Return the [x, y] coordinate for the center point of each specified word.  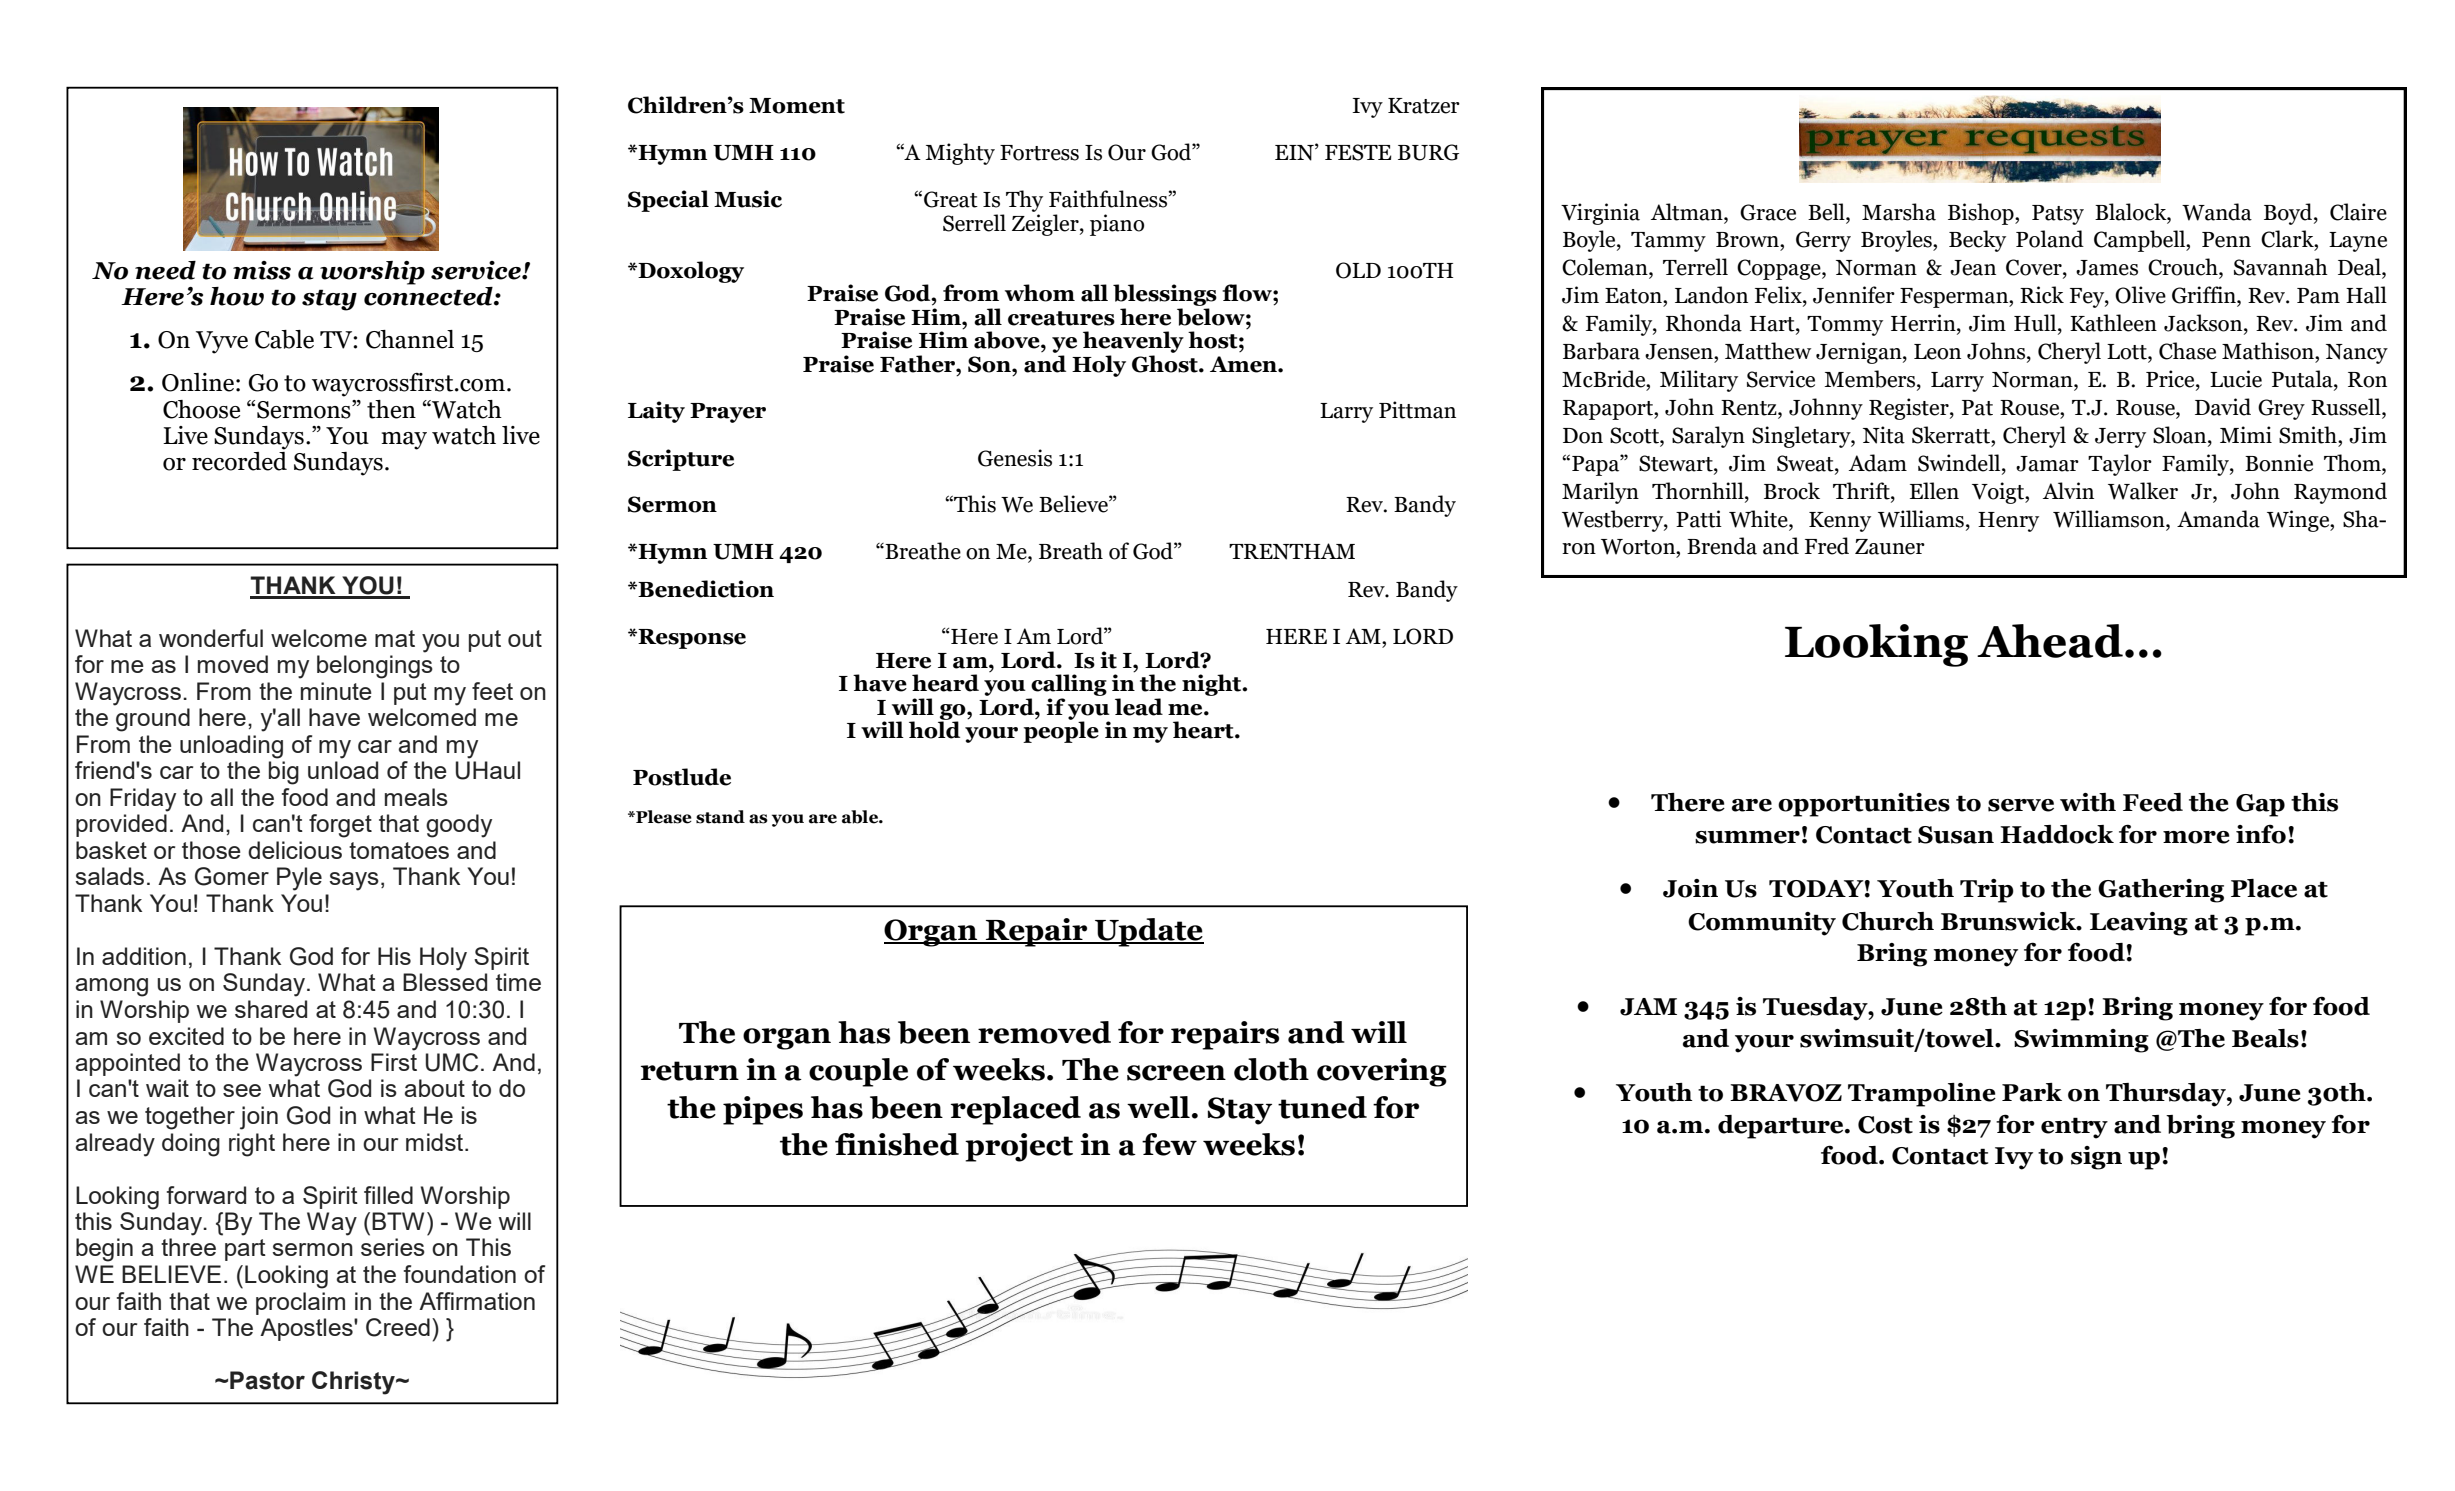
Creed [398, 1327]
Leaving [2139, 924]
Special [668, 201]
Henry [2008, 522]
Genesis [1015, 458]
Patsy [2058, 215]
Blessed [445, 982]
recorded [239, 460]
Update [1148, 932]
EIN [1295, 152]
